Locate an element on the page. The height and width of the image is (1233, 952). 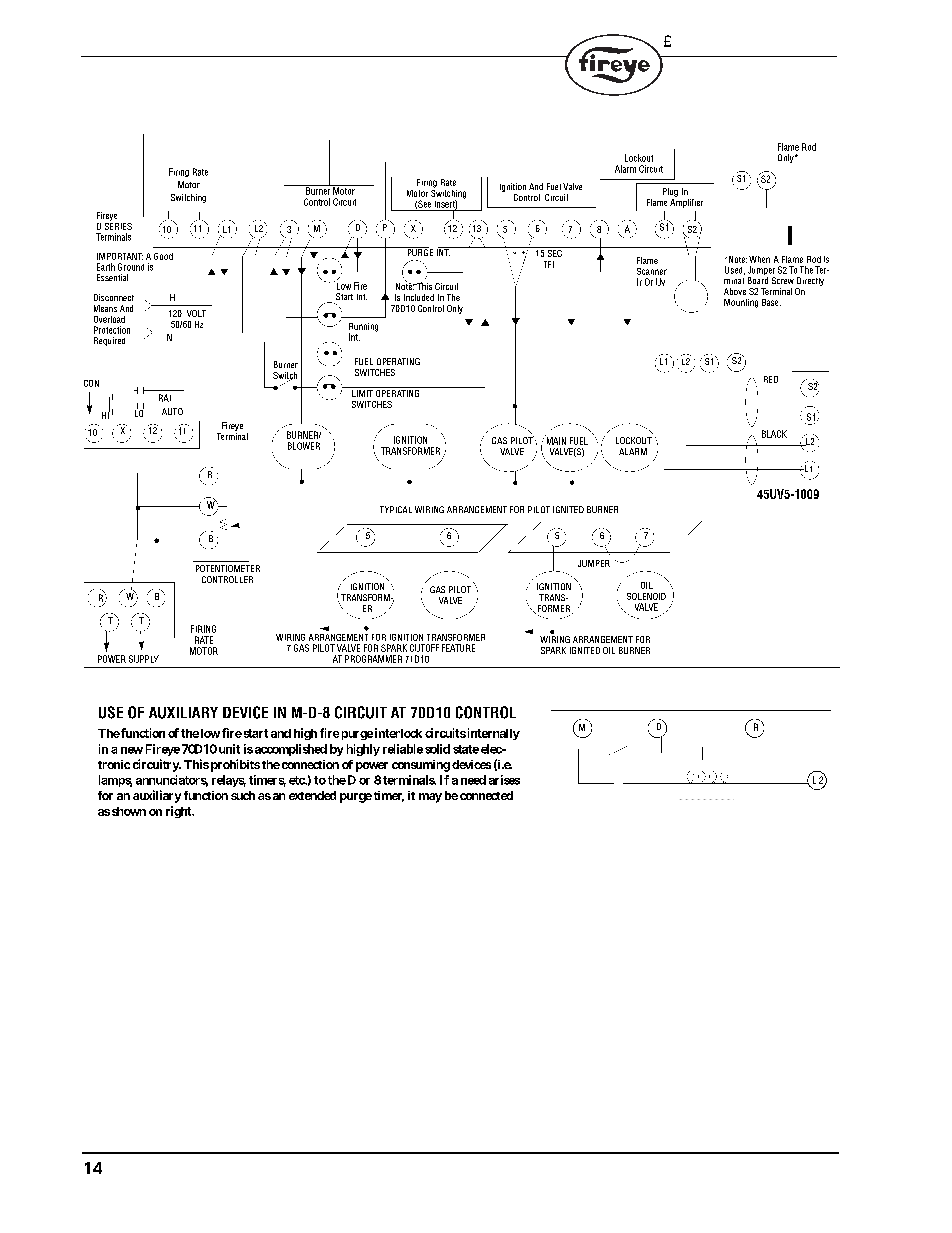
connected is located at coordinates (486, 795).
